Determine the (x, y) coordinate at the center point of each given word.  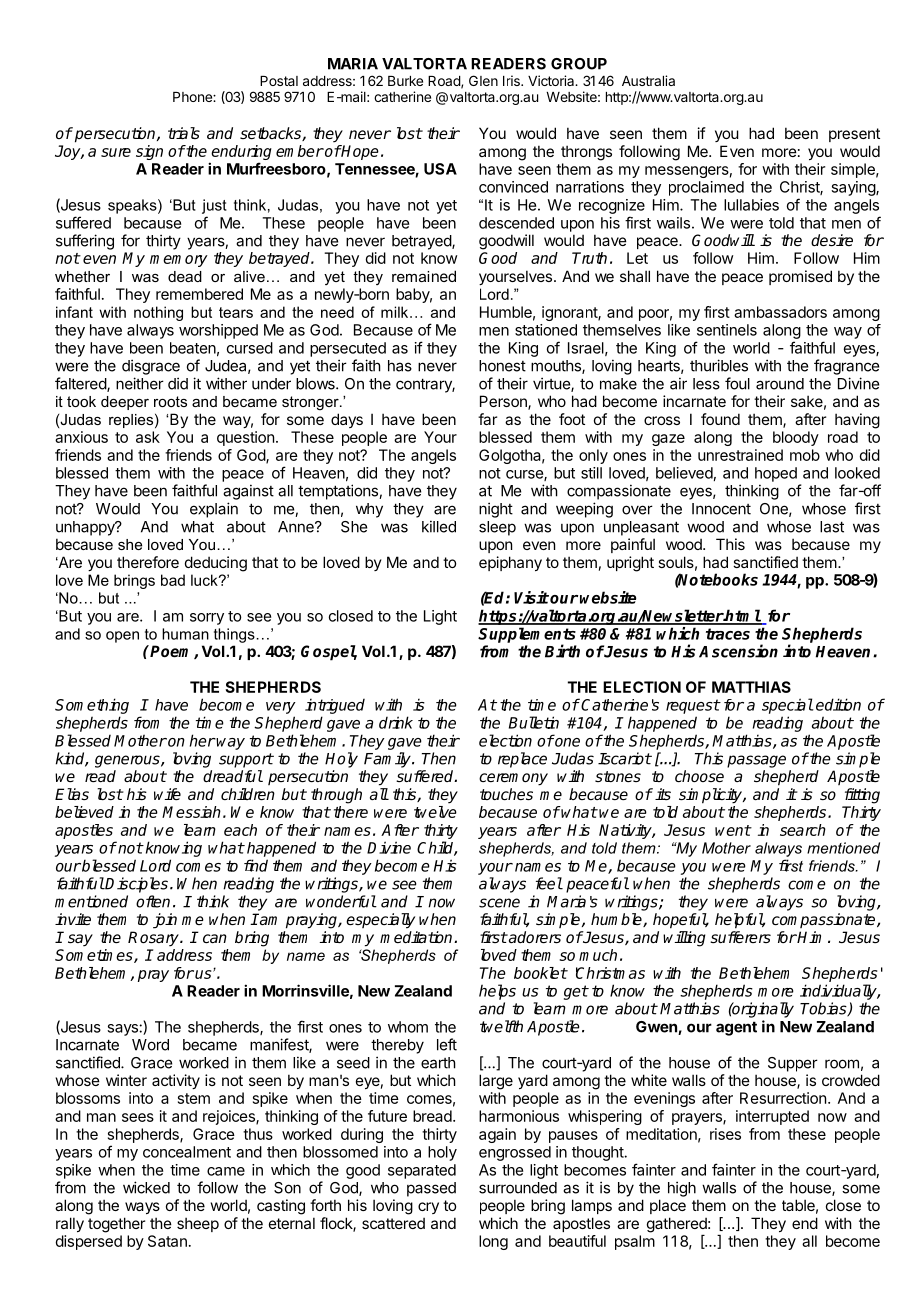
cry (428, 1208)
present (854, 135)
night (496, 510)
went (733, 830)
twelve (435, 812)
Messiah (191, 812)
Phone (193, 97)
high (682, 1189)
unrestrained (740, 455)
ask (148, 437)
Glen (483, 80)
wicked (146, 1187)
